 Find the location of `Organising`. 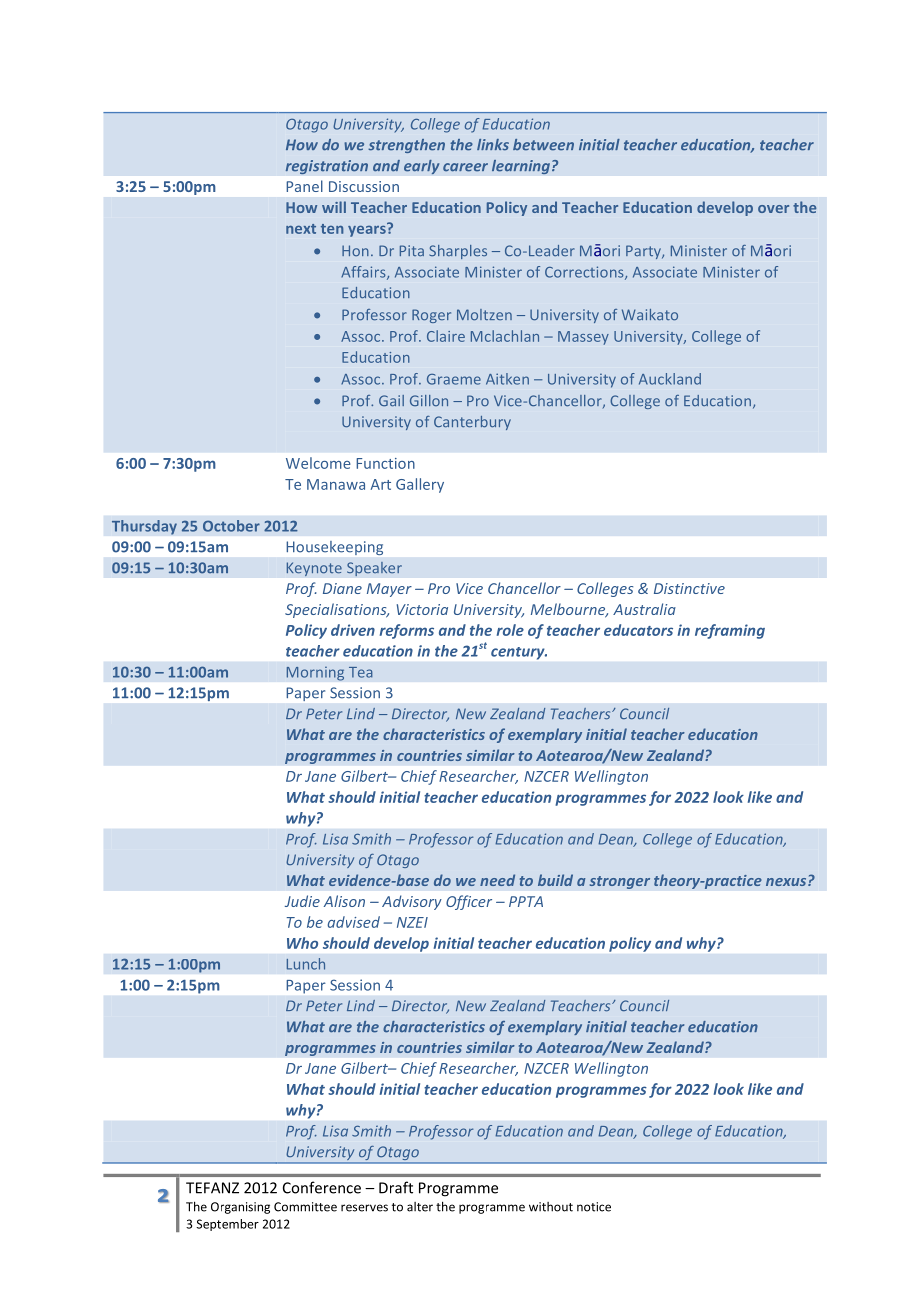

Organising is located at coordinates (240, 1208).
